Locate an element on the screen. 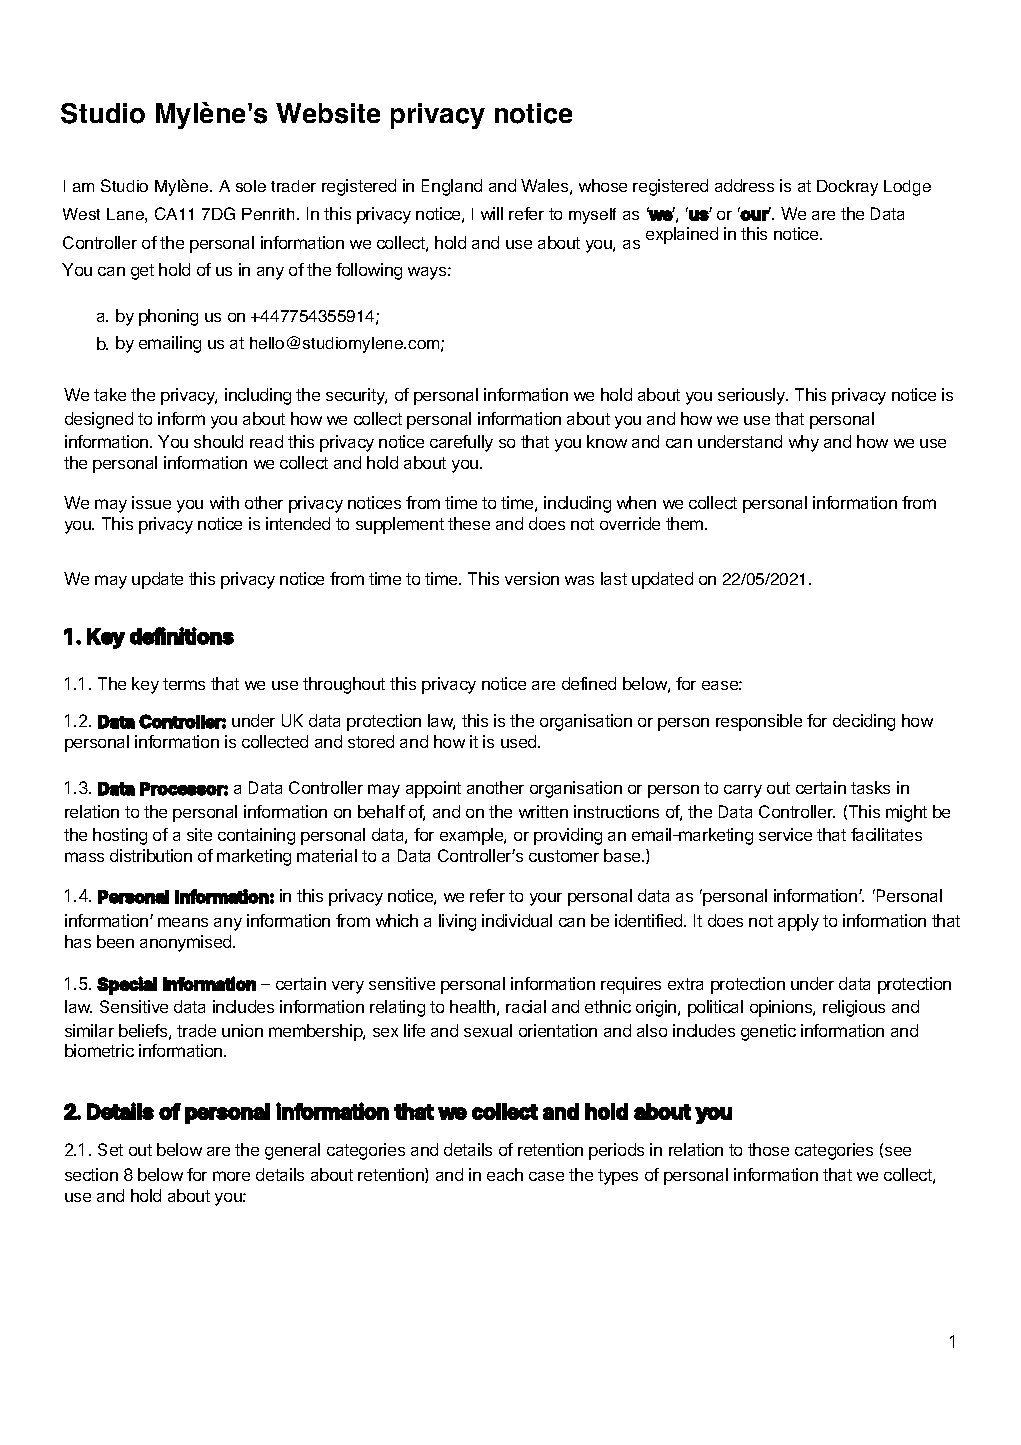 Image resolution: width=1021 pixels, height=1445 pixels. them is located at coordinates (686, 523).
